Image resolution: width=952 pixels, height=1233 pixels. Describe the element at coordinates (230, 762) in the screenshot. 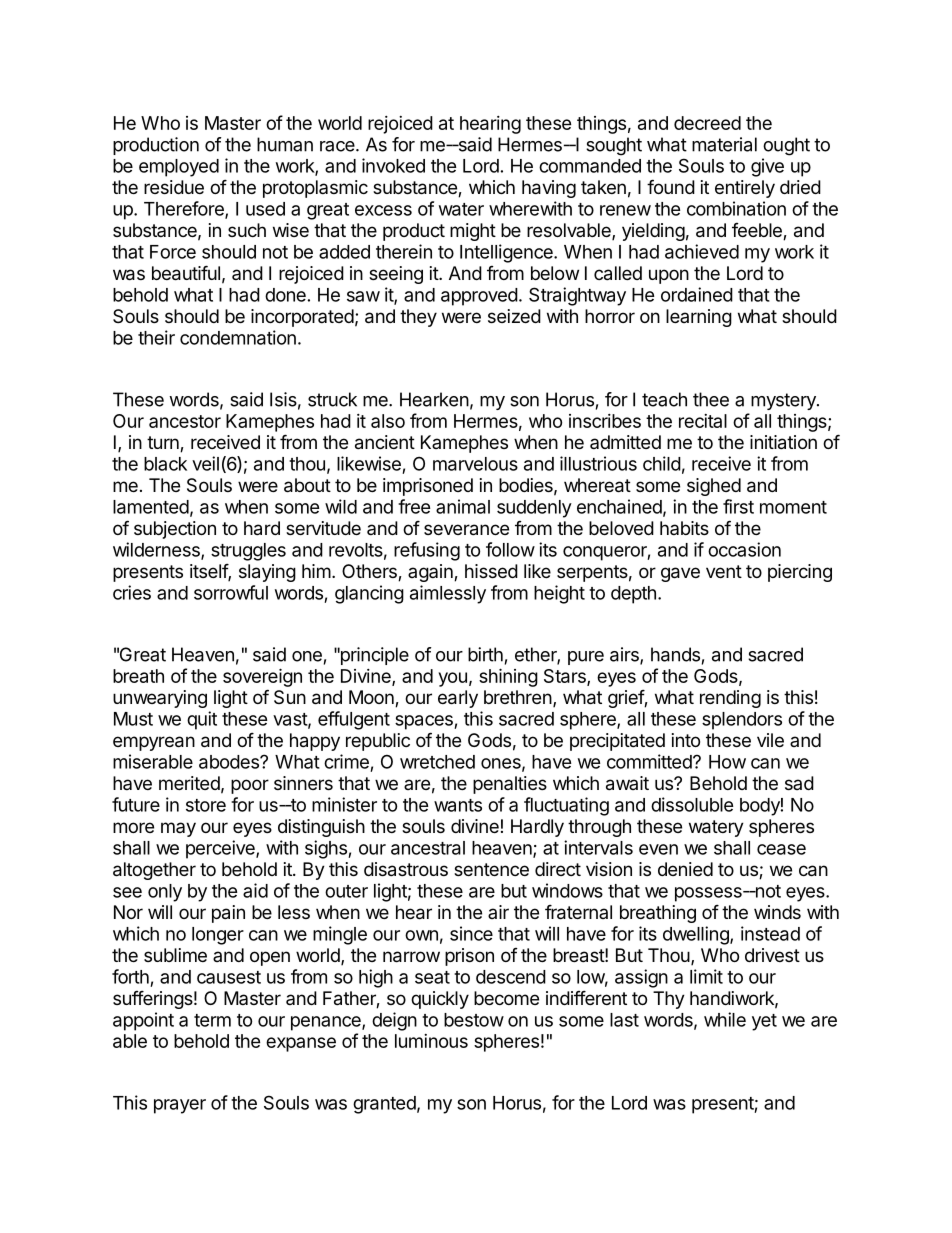

I see `abodes` at that location.
